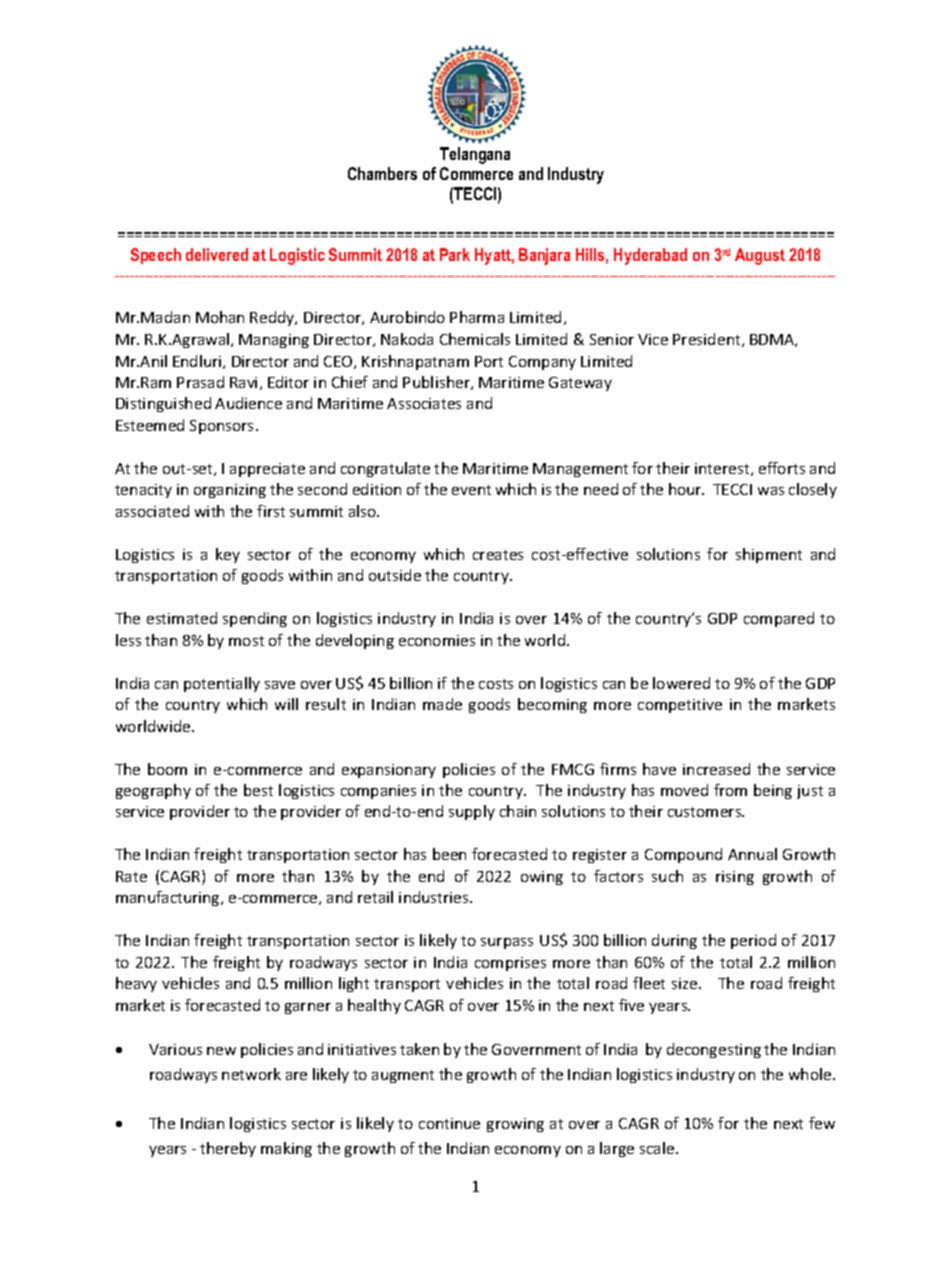 The image size is (952, 1275). What do you see at coordinates (779, 619) in the screenshot?
I see `compared` at bounding box center [779, 619].
